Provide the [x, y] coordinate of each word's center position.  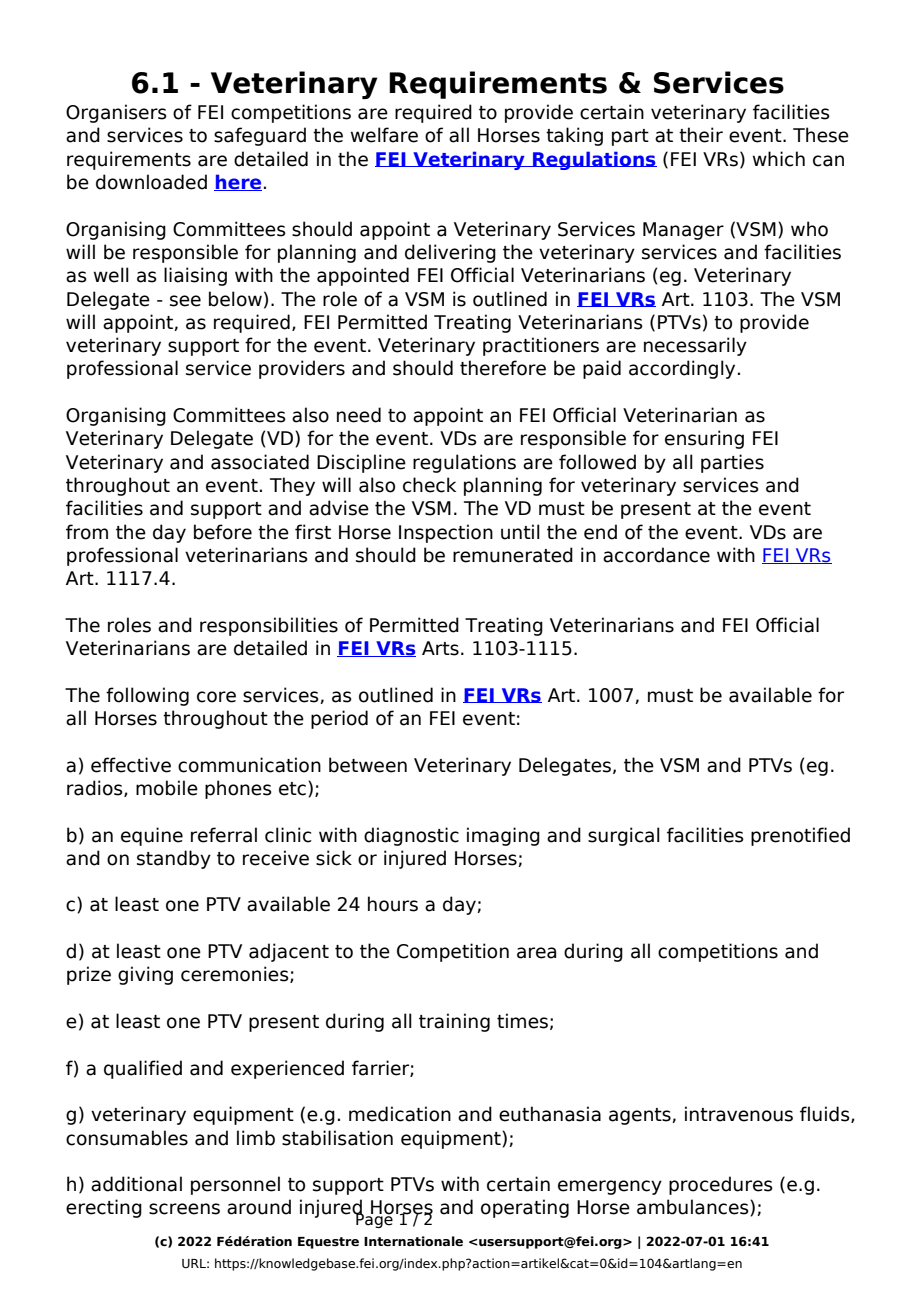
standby [174, 859]
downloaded [151, 182]
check [429, 485]
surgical [624, 836]
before [223, 532]
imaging [503, 836]
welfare [384, 135]
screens [184, 1209]
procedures [721, 1185]
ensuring [704, 439]
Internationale [413, 1241]
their [701, 135]
